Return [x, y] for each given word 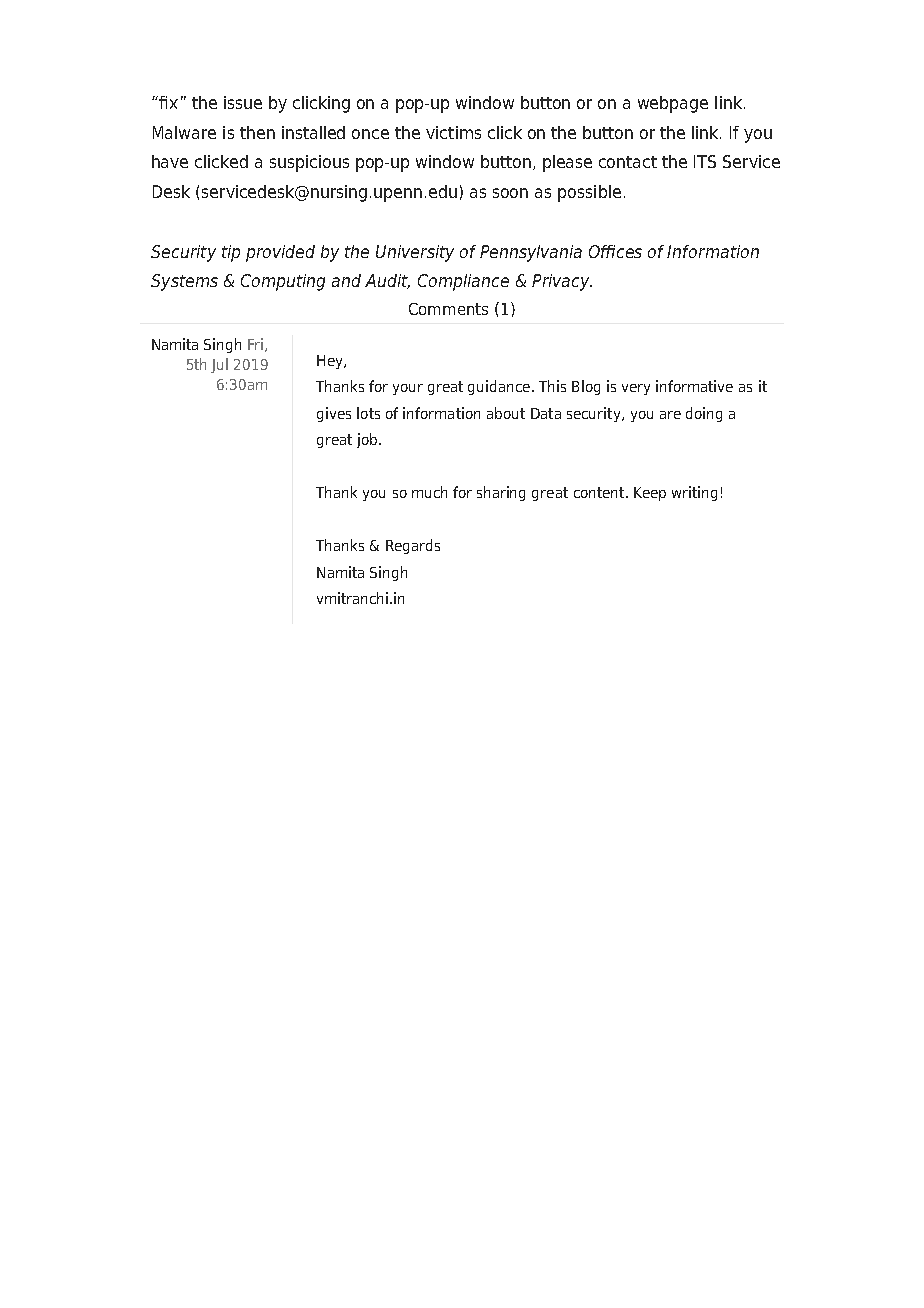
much [429, 492]
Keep [650, 494]
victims [453, 132]
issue [243, 102]
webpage [673, 104]
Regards [413, 546]
